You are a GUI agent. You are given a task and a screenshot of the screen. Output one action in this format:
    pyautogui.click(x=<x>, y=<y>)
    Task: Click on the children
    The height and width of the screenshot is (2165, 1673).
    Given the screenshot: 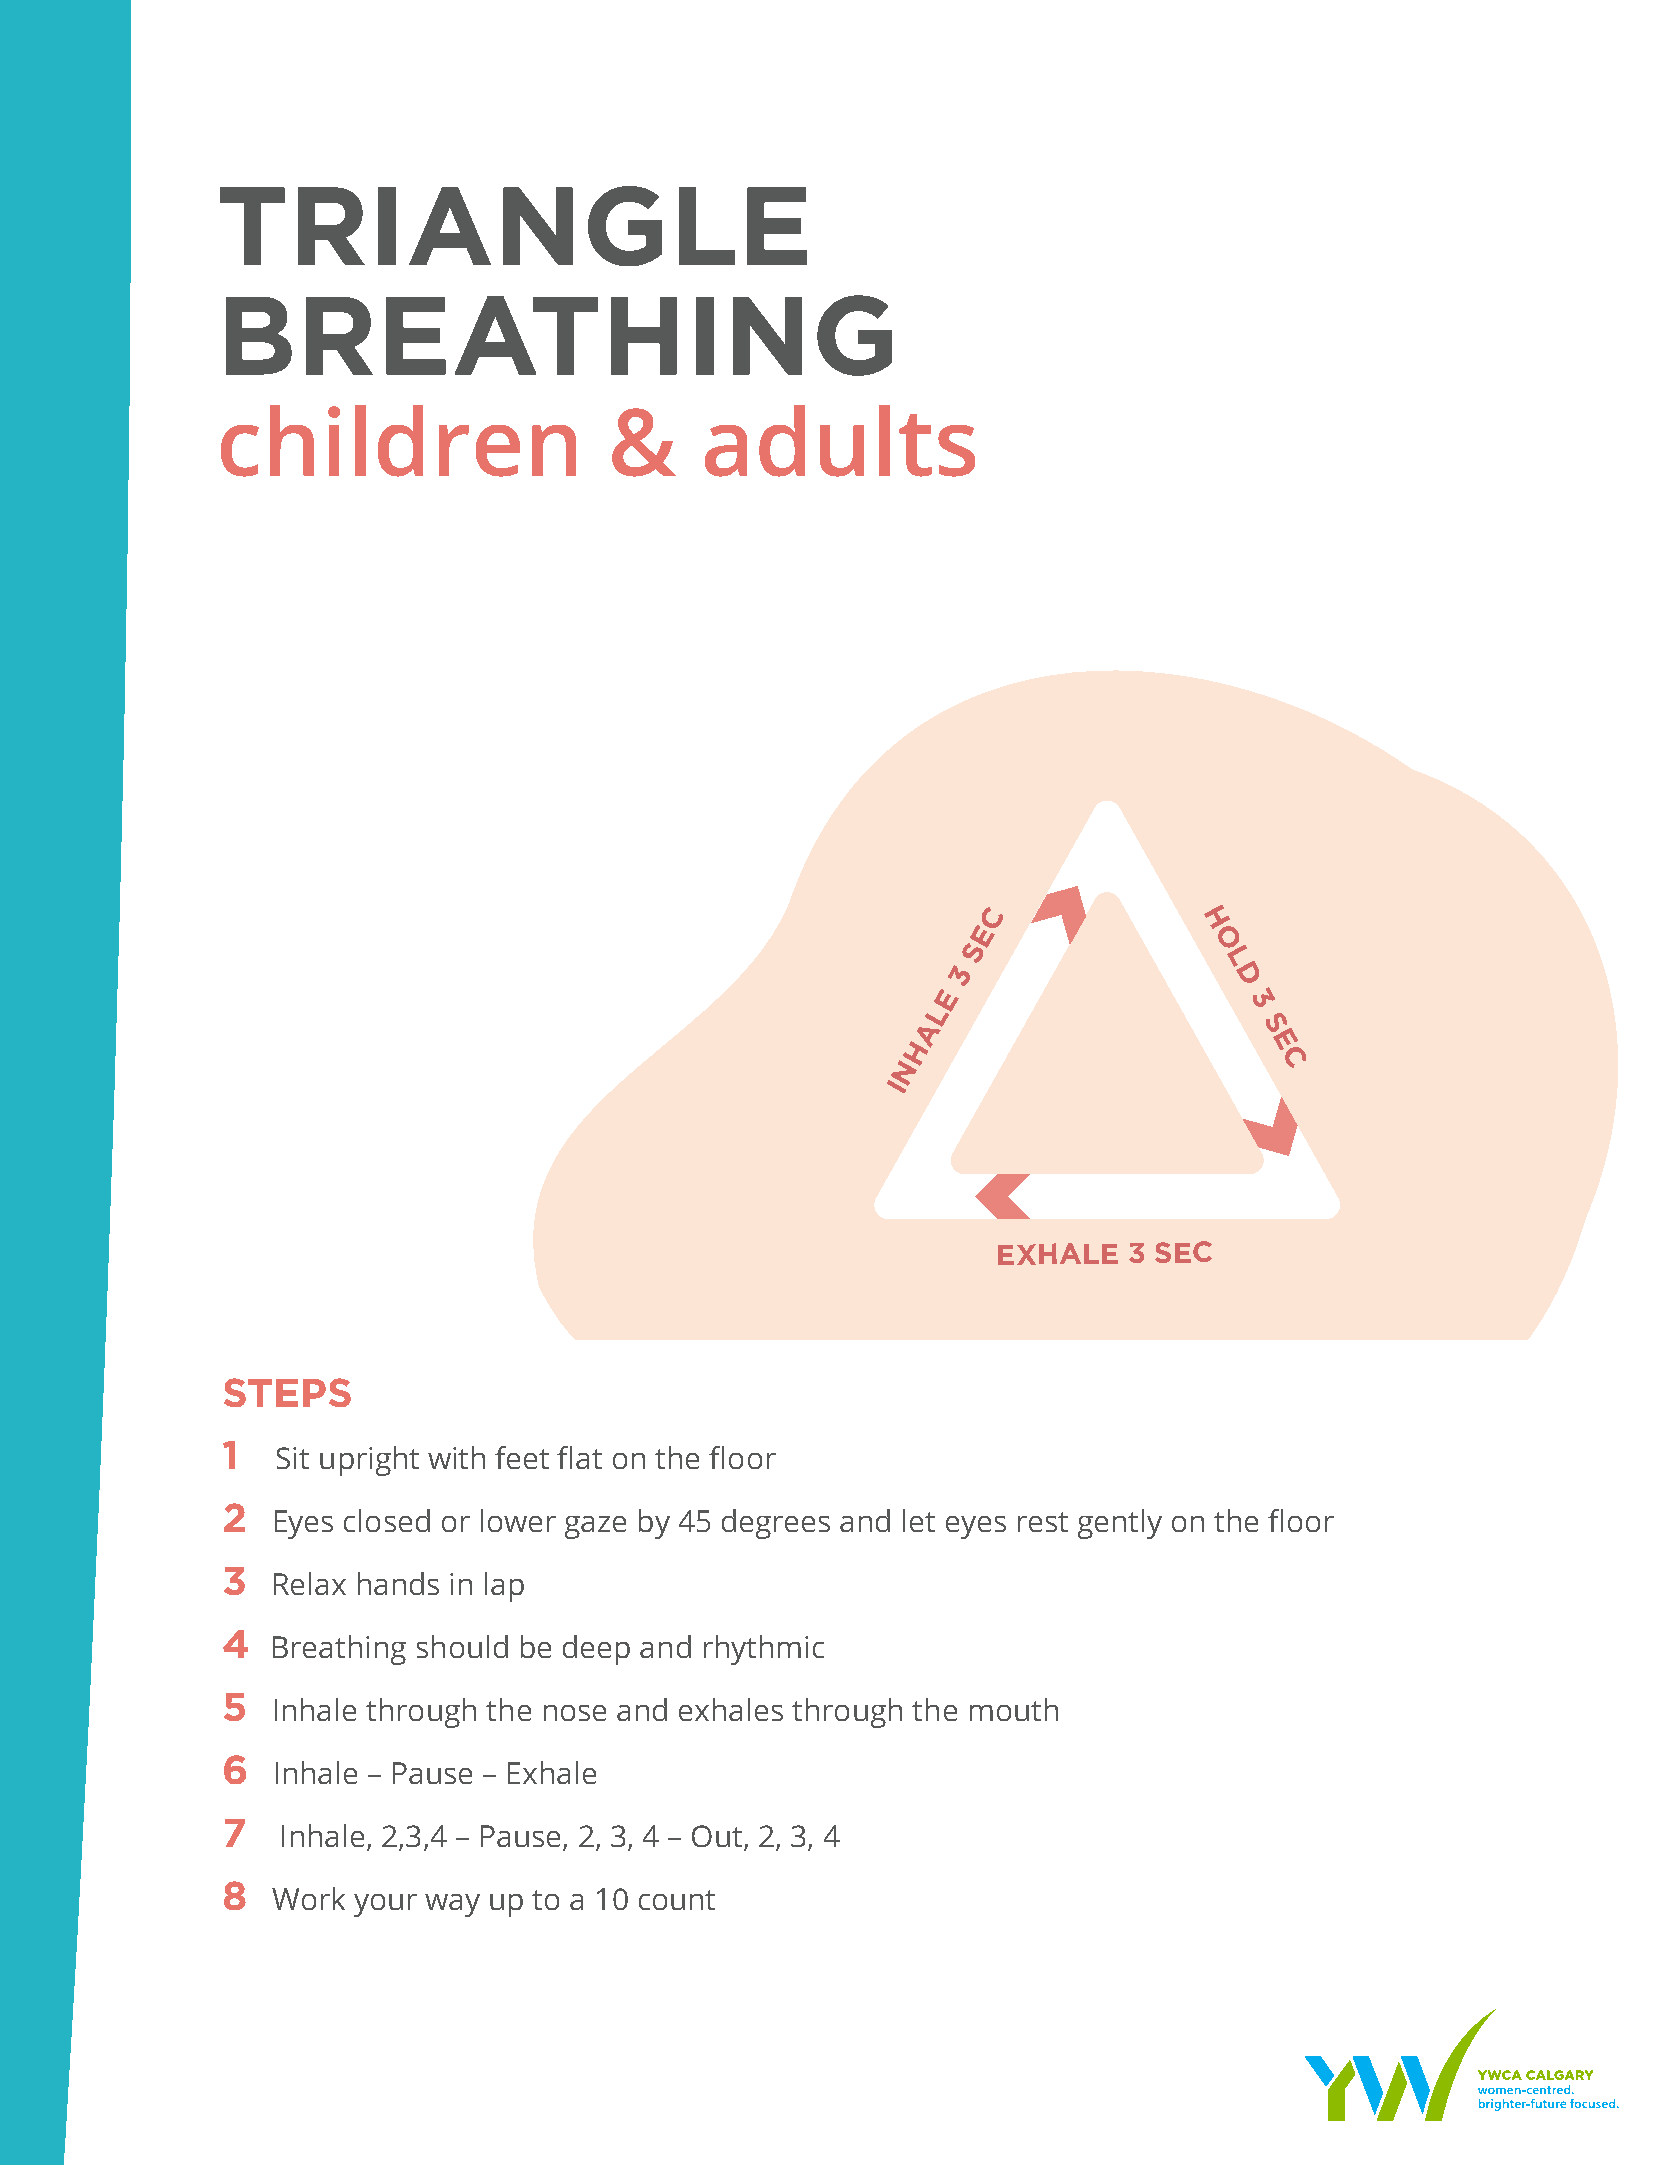 What is the action you would take?
    pyautogui.click(x=398, y=441)
